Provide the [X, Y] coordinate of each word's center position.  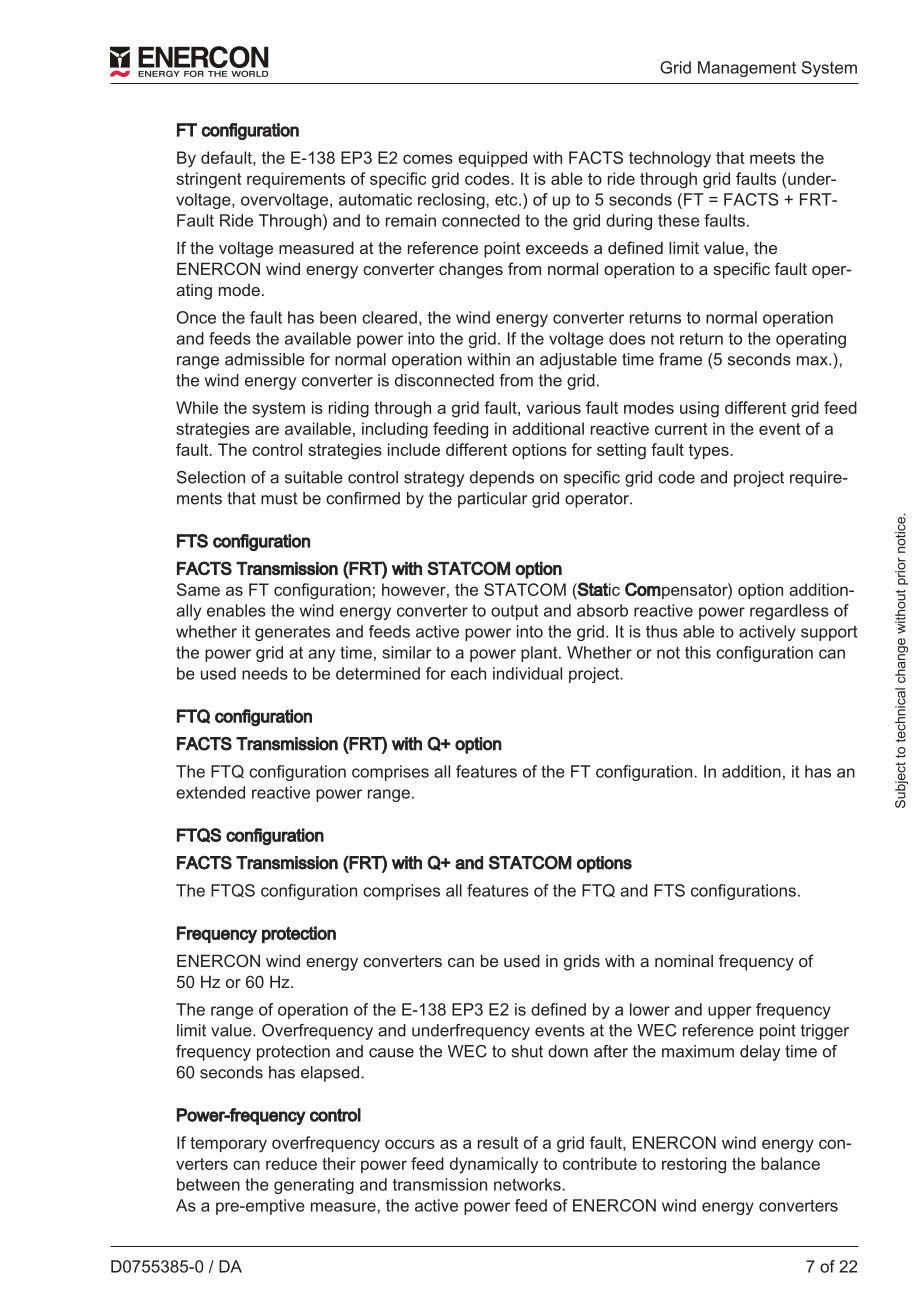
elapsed [330, 1074]
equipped [492, 159]
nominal [684, 960]
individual [527, 673]
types [710, 452]
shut [527, 1051]
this [698, 652]
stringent [208, 180]
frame [680, 359]
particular [492, 500]
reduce [291, 1163]
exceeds [557, 247]
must [279, 498]
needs [265, 673]
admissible [265, 359]
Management [747, 69]
